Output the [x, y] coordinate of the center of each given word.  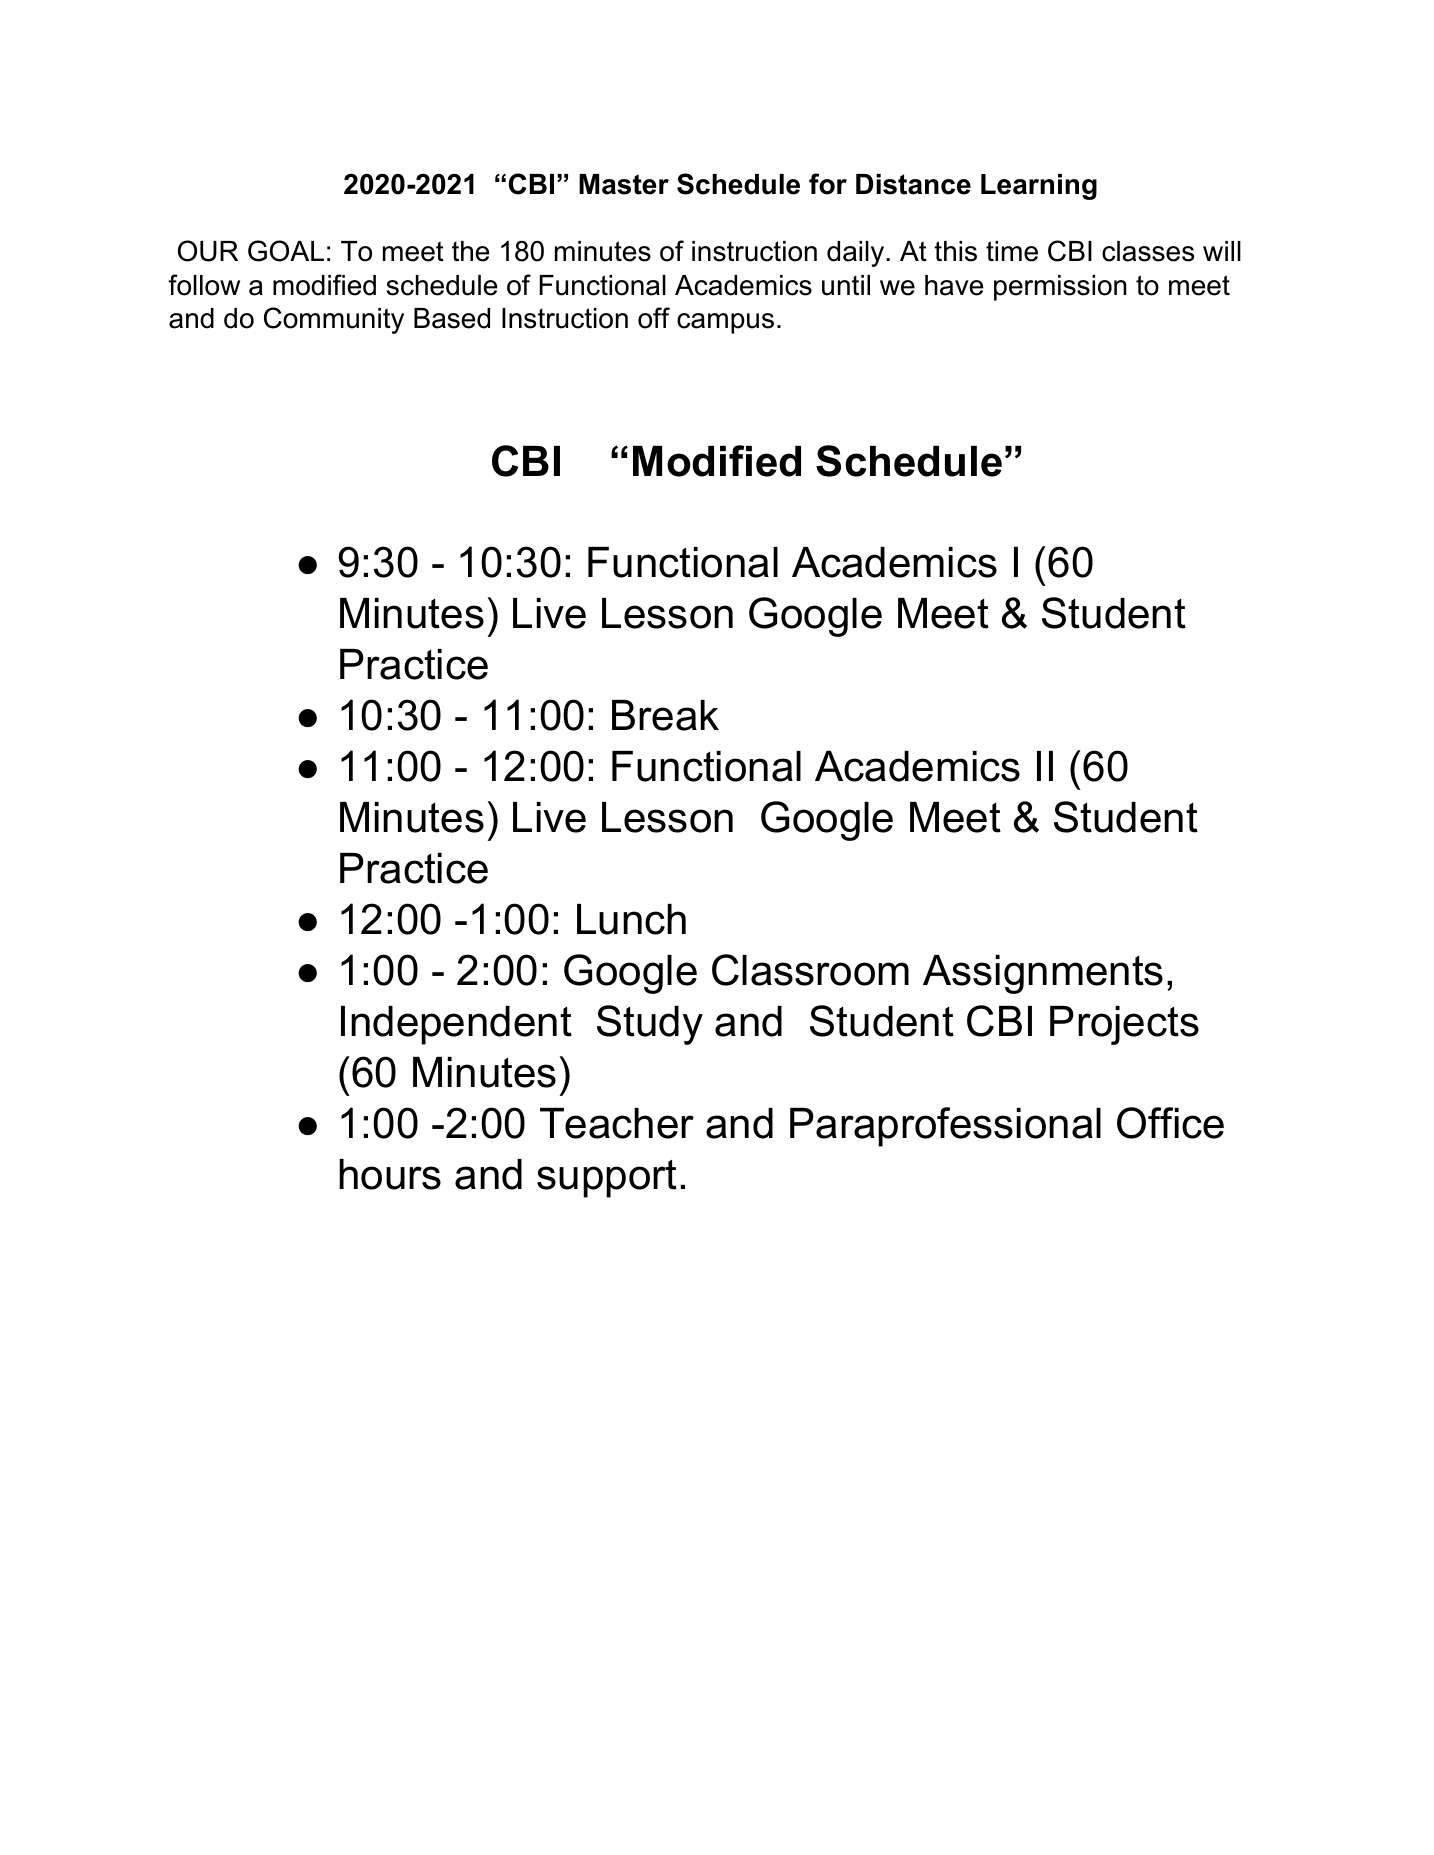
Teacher [617, 1123]
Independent [456, 1025]
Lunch [631, 919]
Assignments [1043, 974]
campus [725, 323]
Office [1170, 1123]
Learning [1039, 187]
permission [1060, 288]
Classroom [810, 970]
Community [334, 320]
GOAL [286, 251]
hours [390, 1174]
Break [665, 715]
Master [624, 184]
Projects [1124, 1025]
